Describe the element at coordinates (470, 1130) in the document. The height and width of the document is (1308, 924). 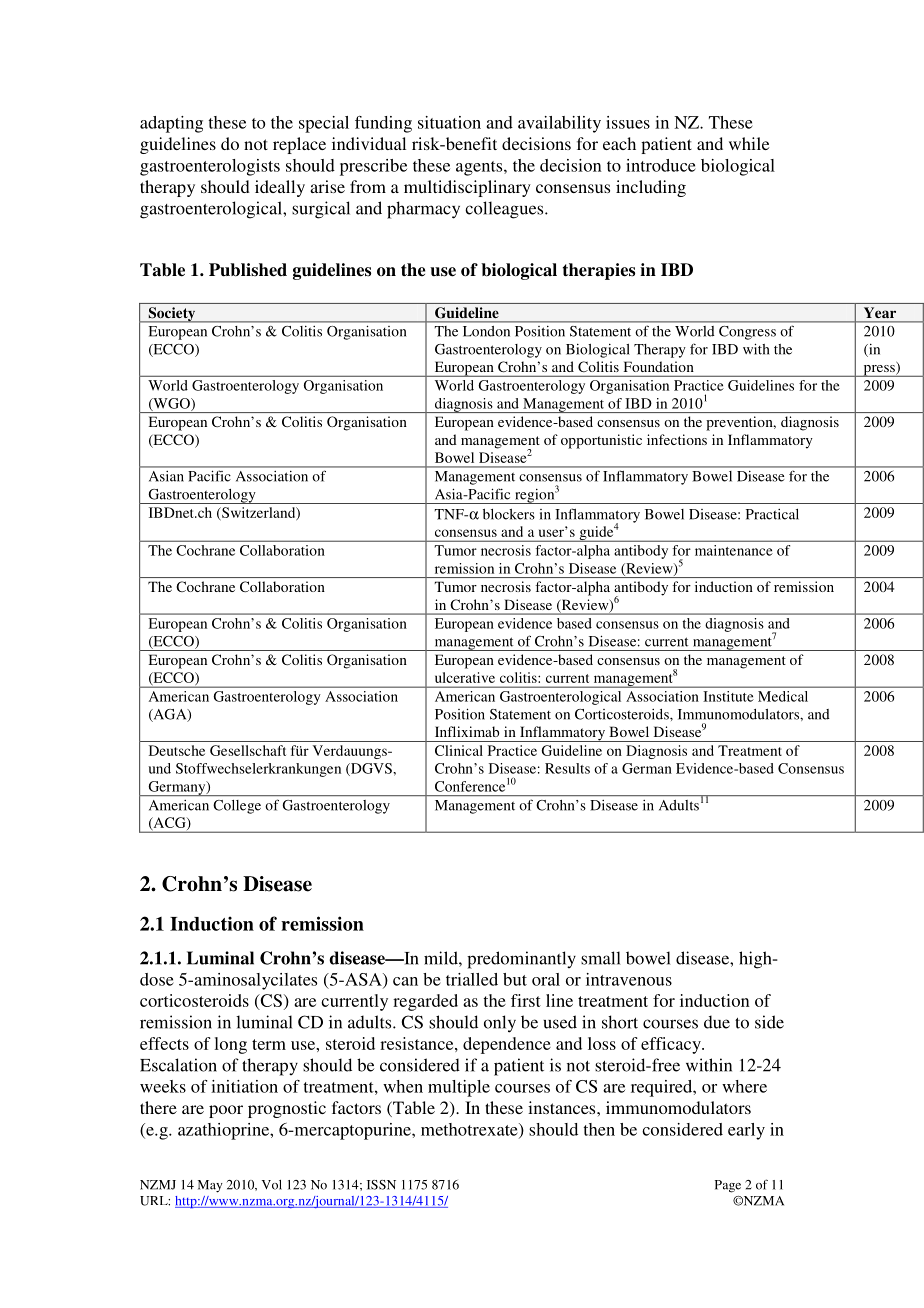
I see `methotrexate` at that location.
